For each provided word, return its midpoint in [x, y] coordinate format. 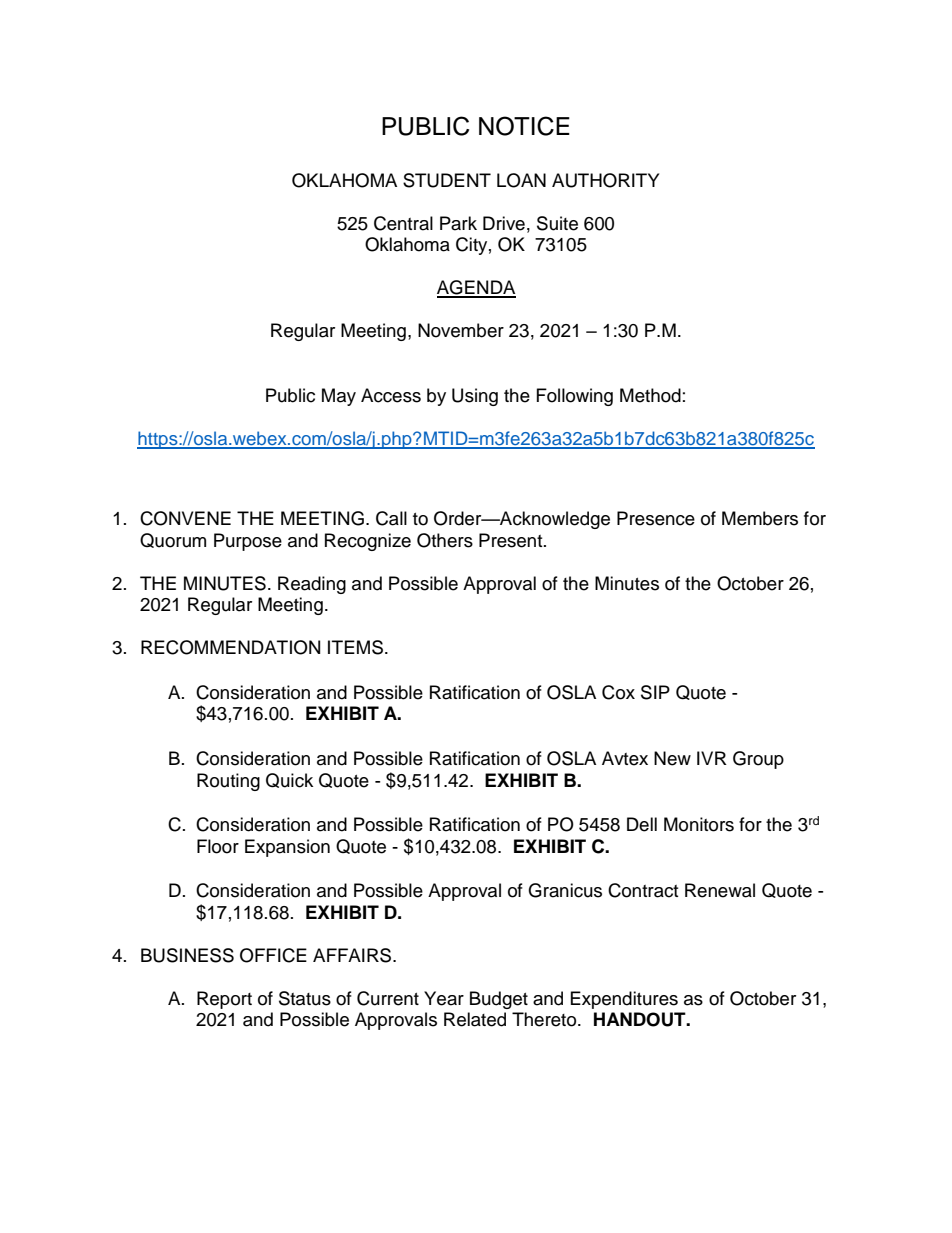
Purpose [248, 542]
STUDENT [447, 180]
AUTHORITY [605, 180]
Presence [656, 518]
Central [403, 223]
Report [224, 1000]
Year [444, 998]
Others [445, 540]
